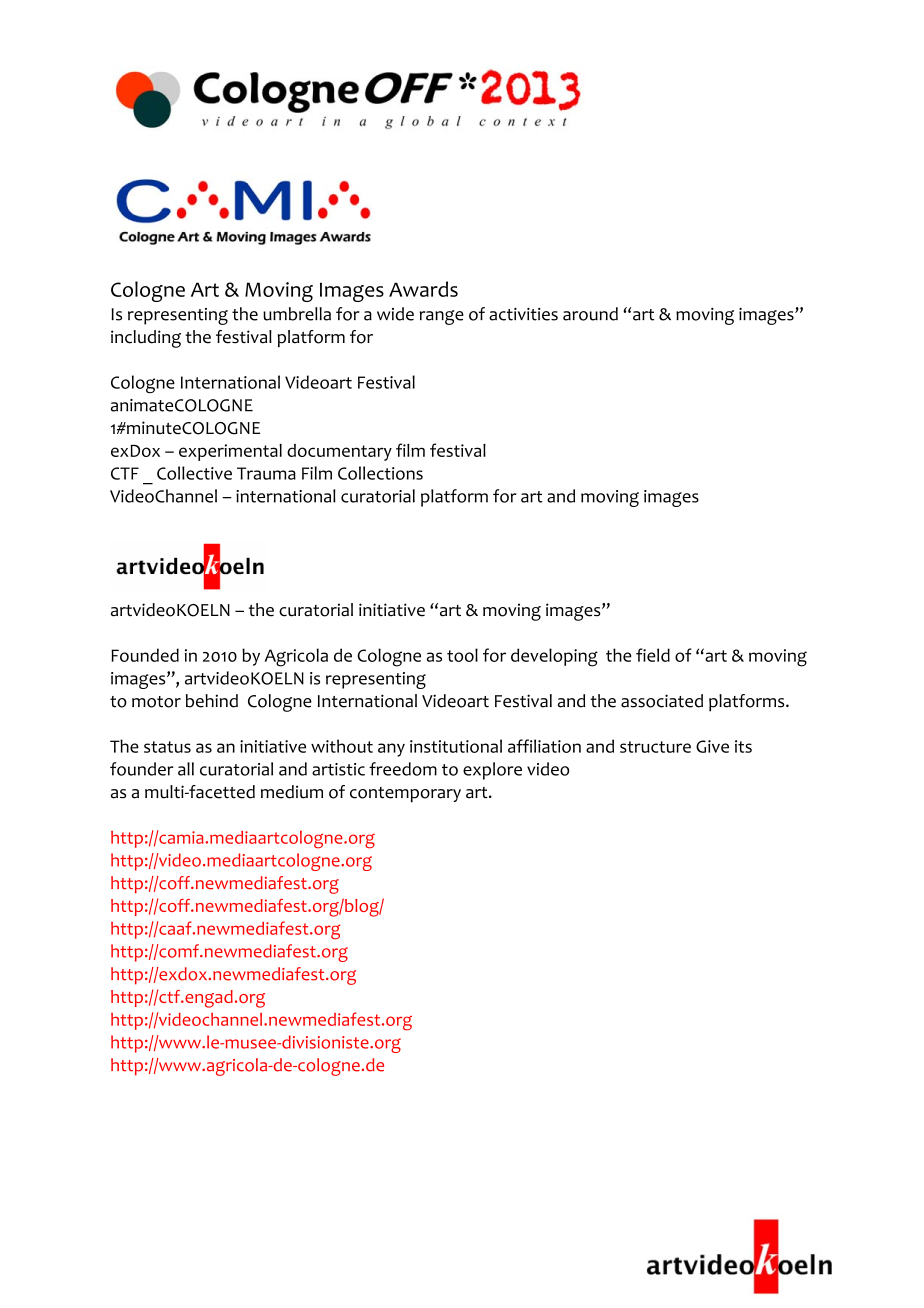  What do you see at coordinates (146, 339) in the image?
I see `including` at bounding box center [146, 339].
